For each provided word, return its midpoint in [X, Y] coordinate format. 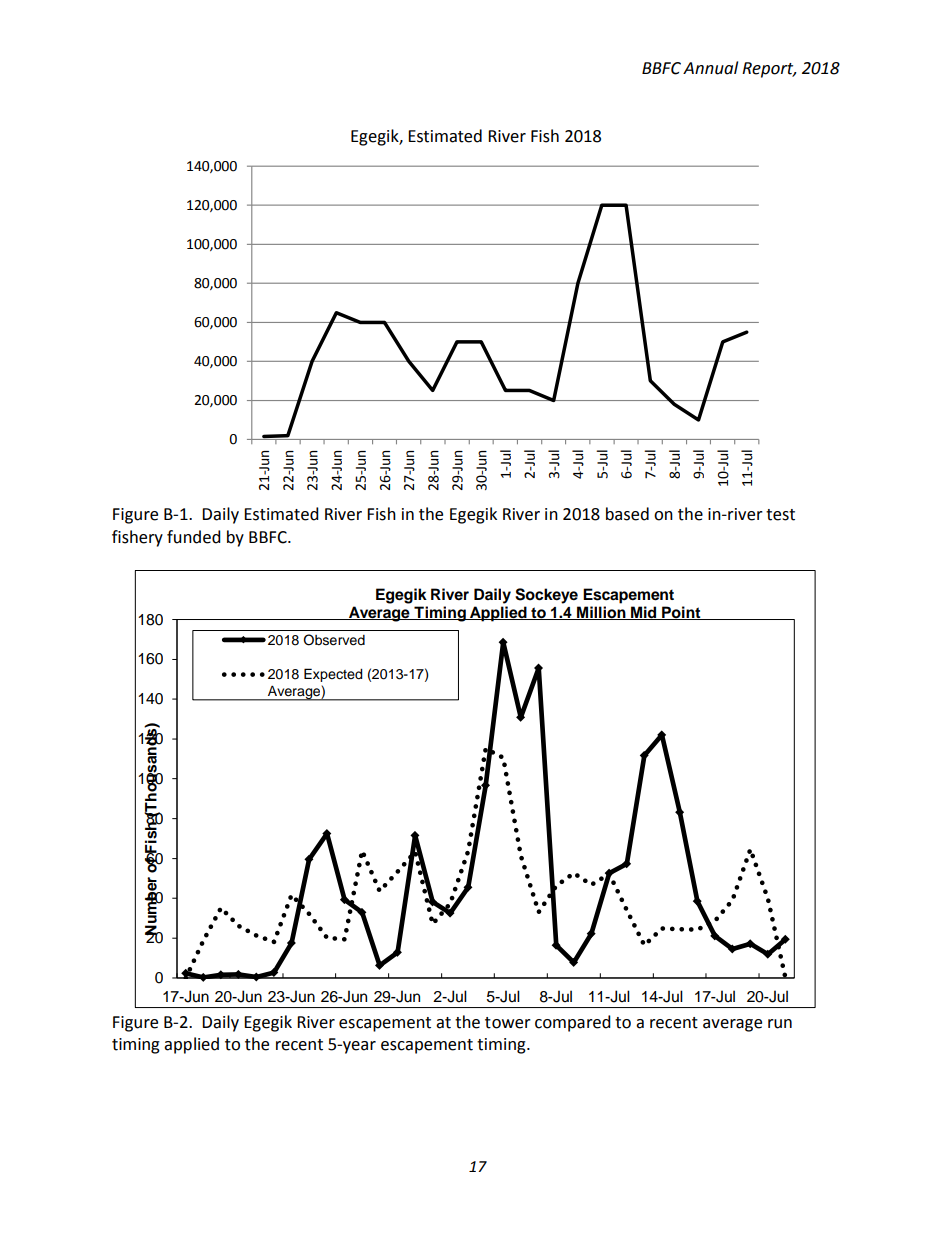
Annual [710, 68]
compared [573, 1023]
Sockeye [546, 596]
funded [194, 537]
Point [681, 613]
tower [508, 1023]
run [780, 1024]
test [780, 515]
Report [769, 70]
